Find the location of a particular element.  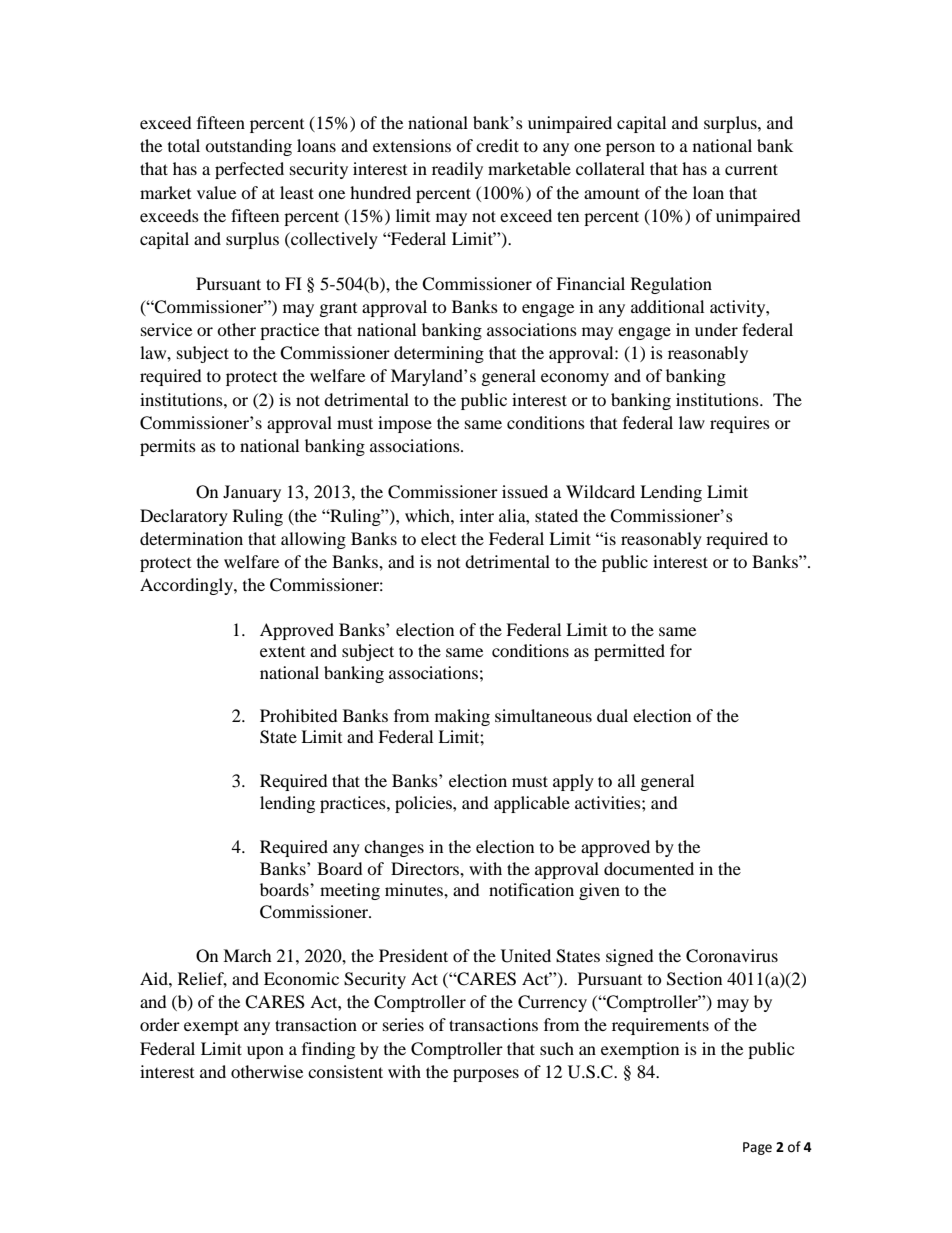

readily is located at coordinates (457, 170).
